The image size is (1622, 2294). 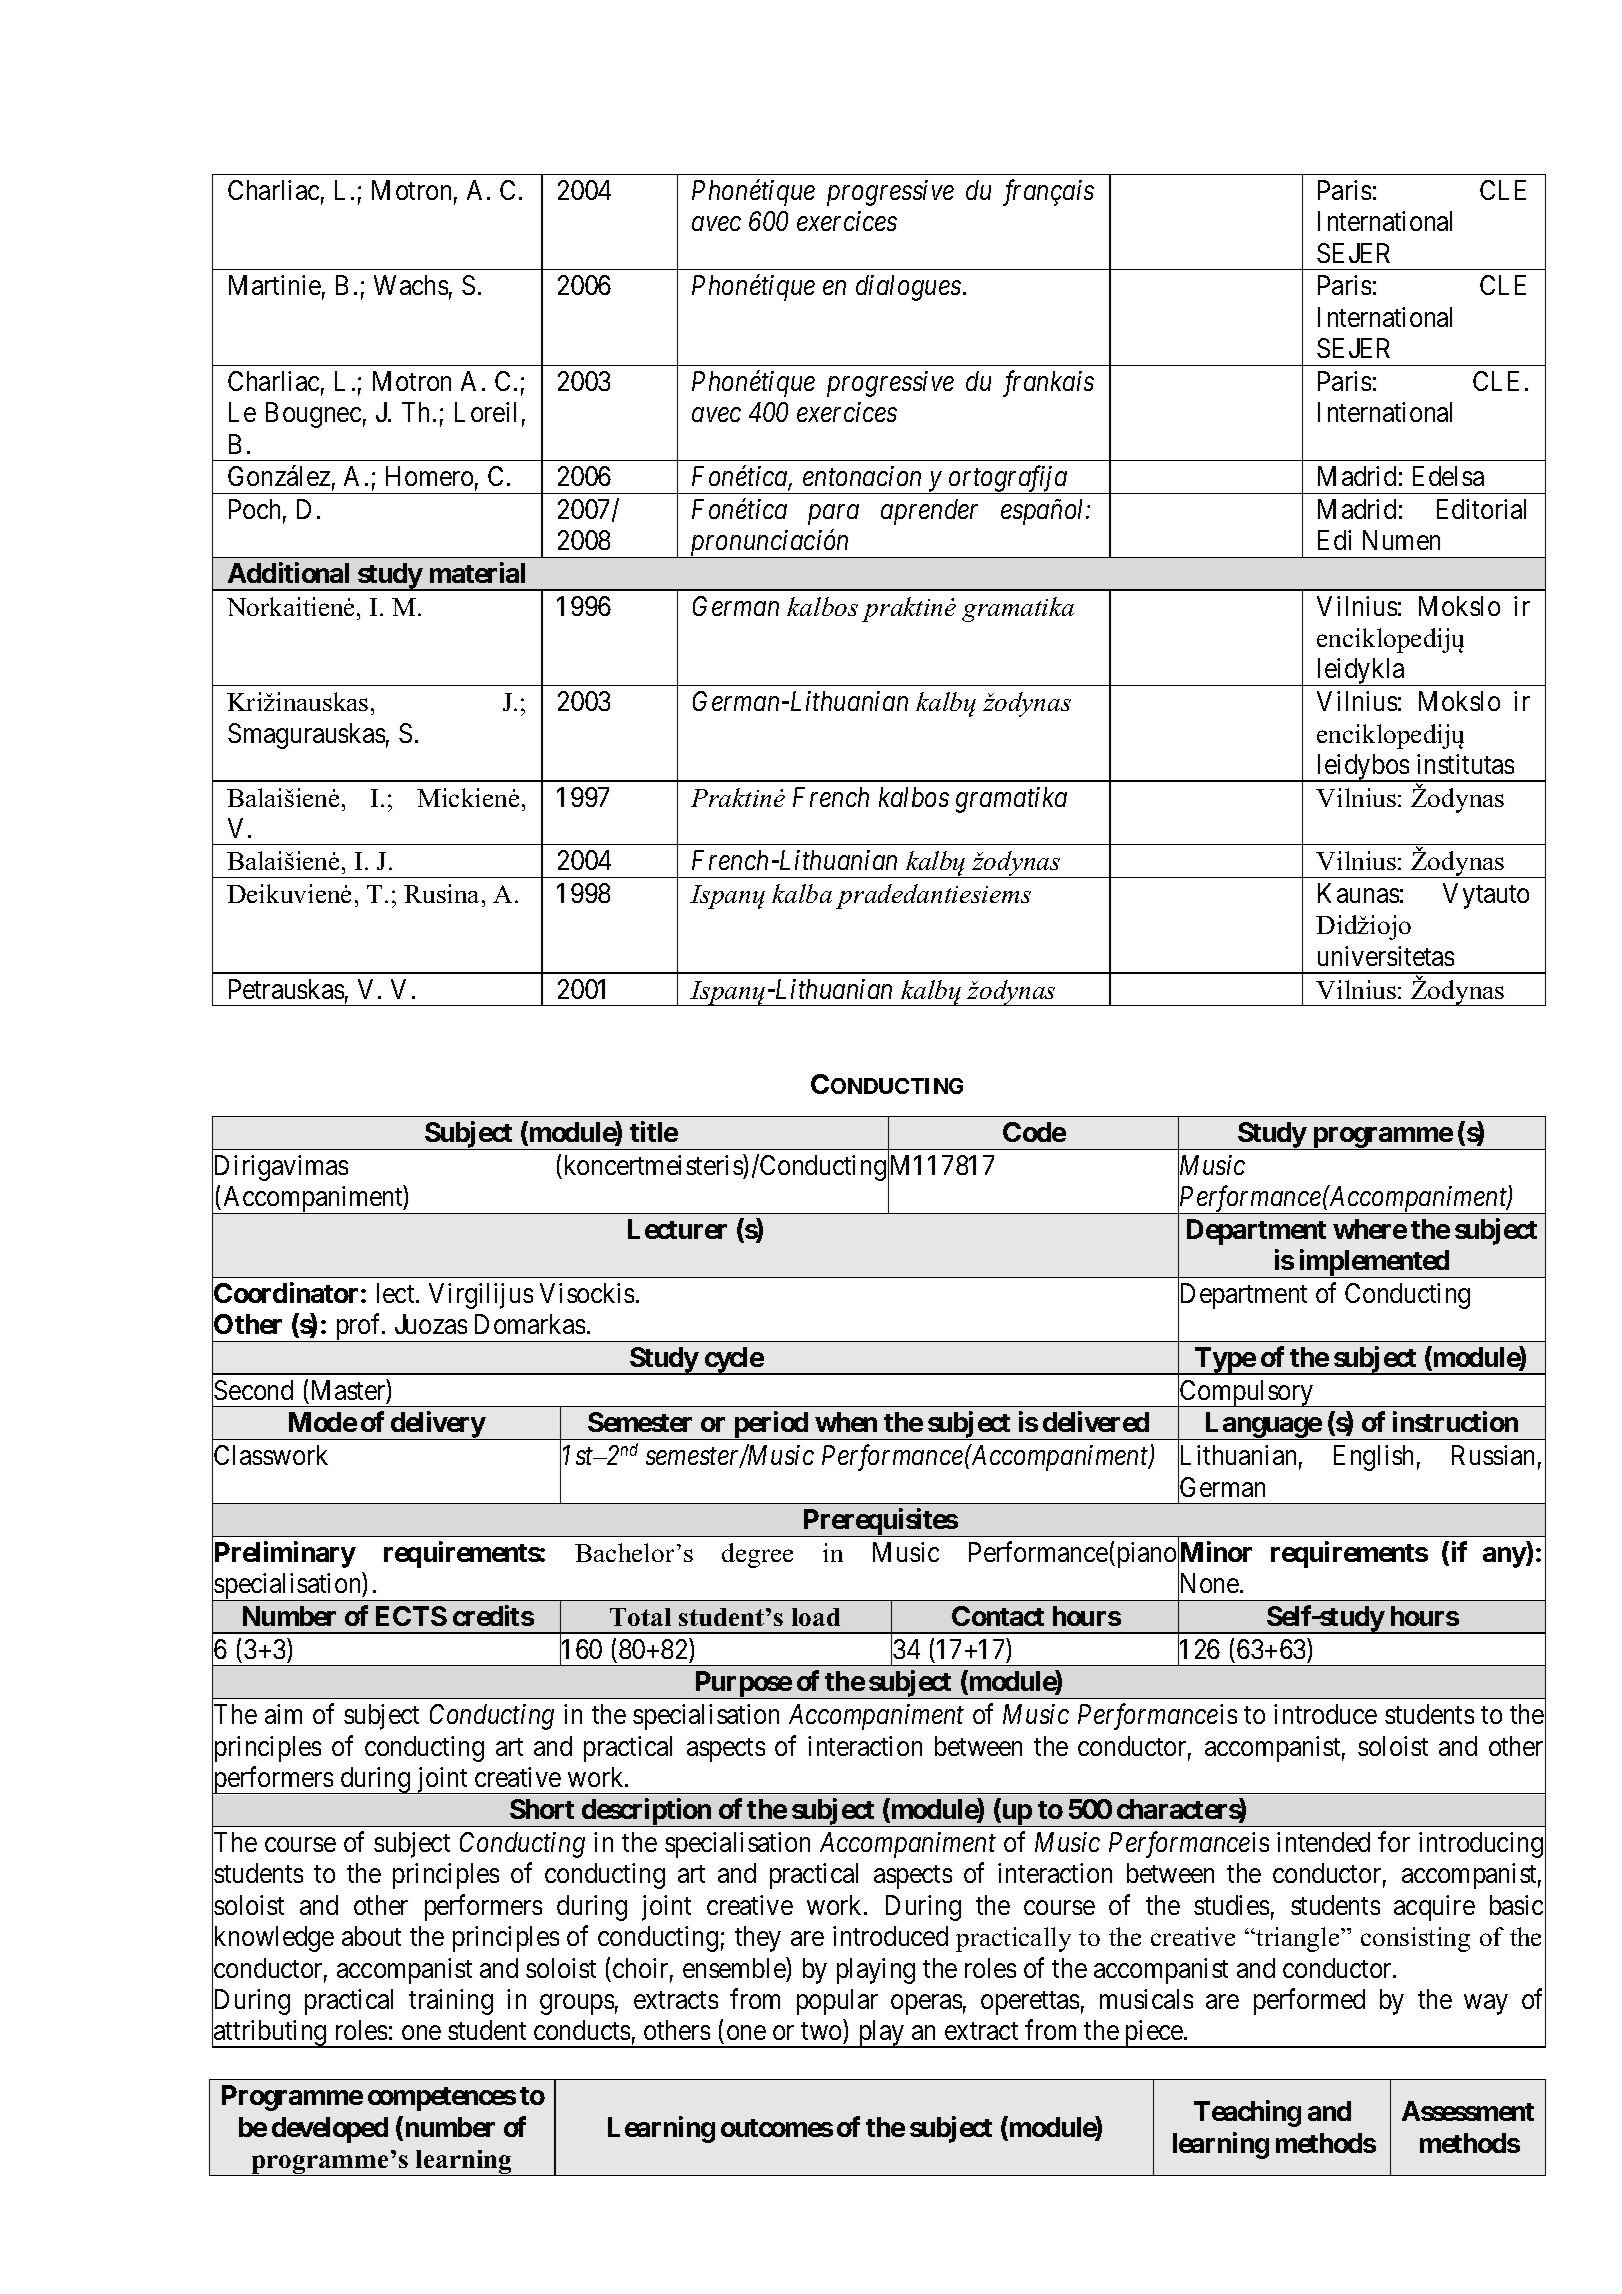 What do you see at coordinates (821, 2031) in the screenshot?
I see `two` at bounding box center [821, 2031].
